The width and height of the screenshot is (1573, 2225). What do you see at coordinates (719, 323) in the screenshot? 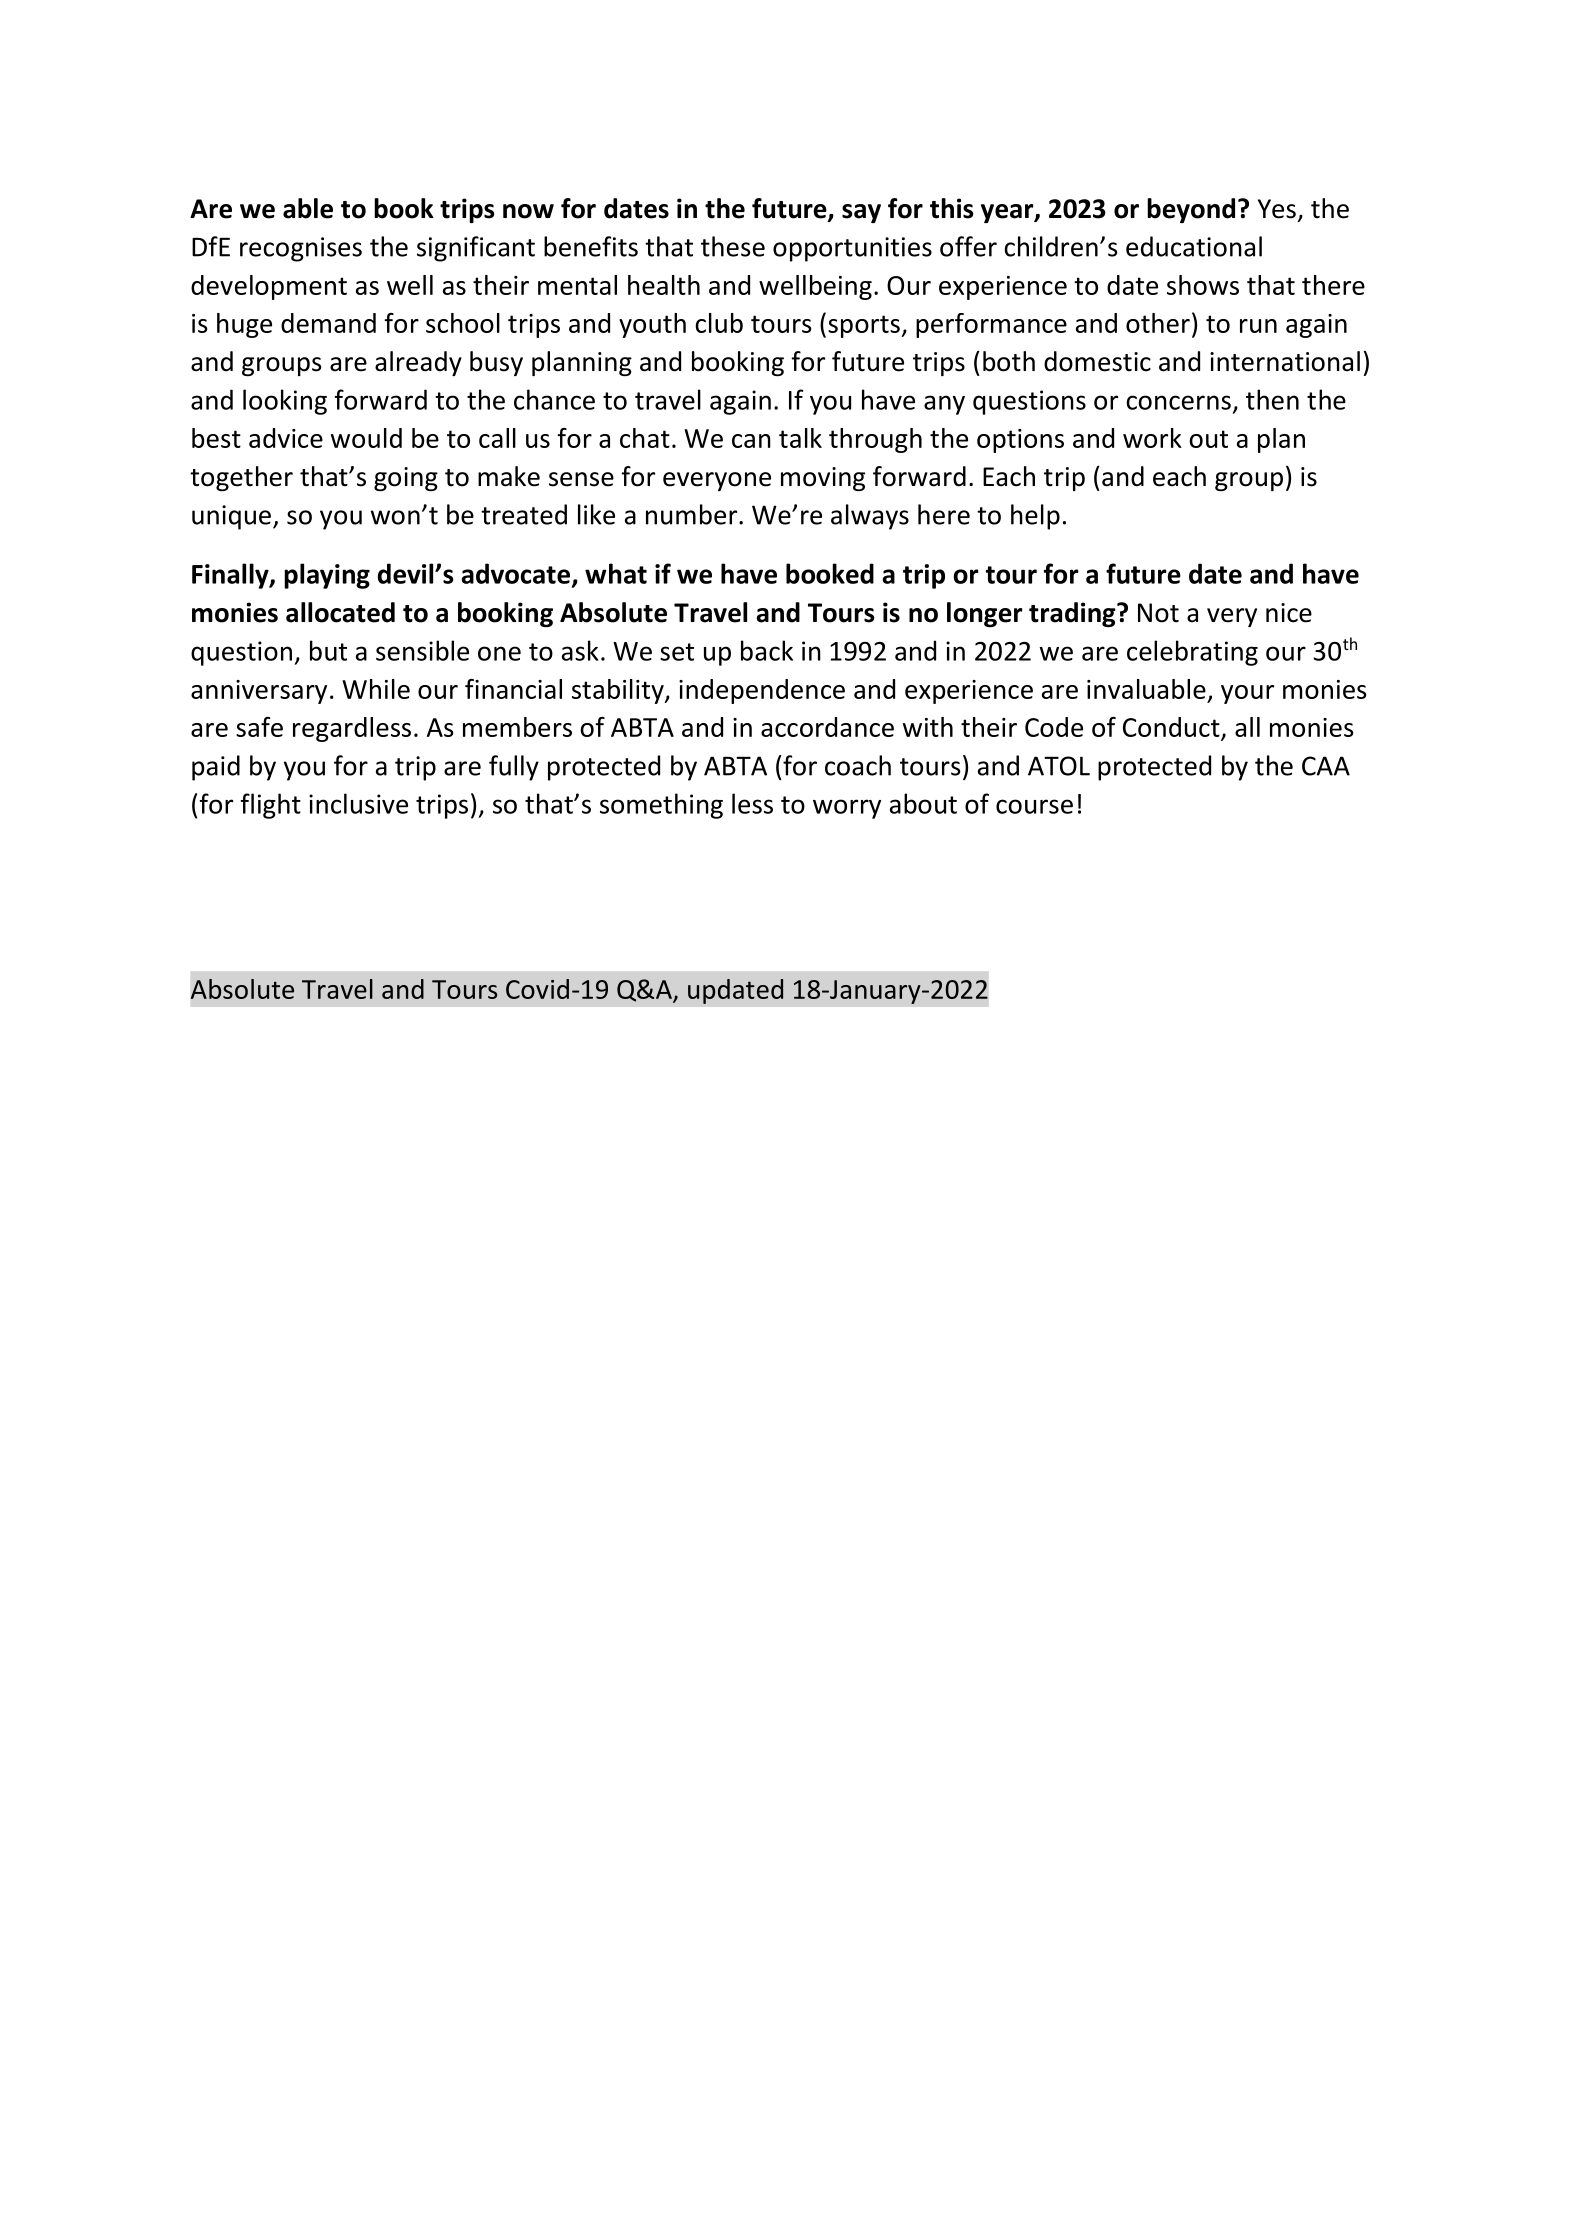
I see `club` at bounding box center [719, 323].
